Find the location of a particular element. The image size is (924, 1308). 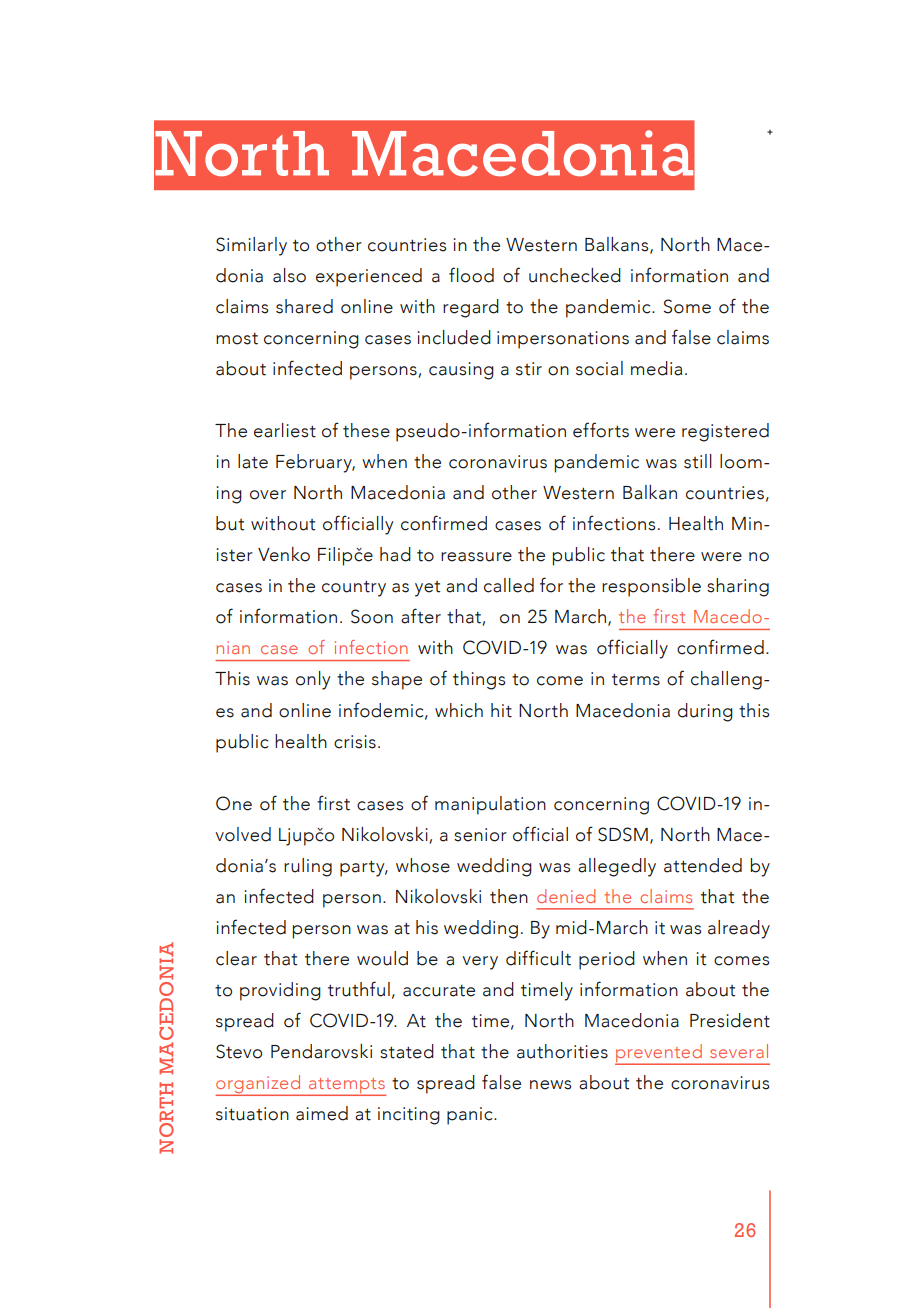

flood is located at coordinates (471, 275).
